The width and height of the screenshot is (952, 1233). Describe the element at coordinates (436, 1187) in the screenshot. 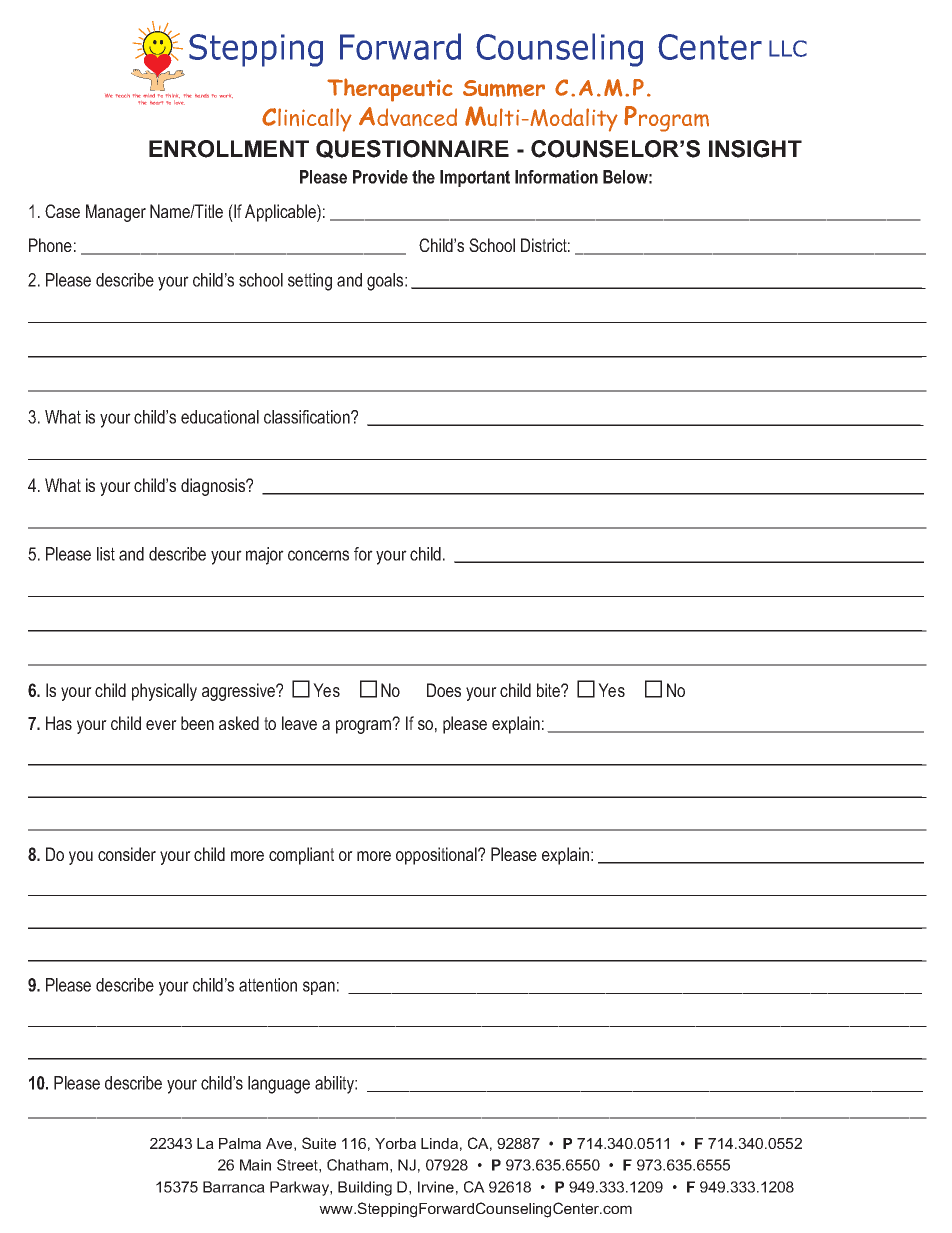

I see `Irvine` at that location.
